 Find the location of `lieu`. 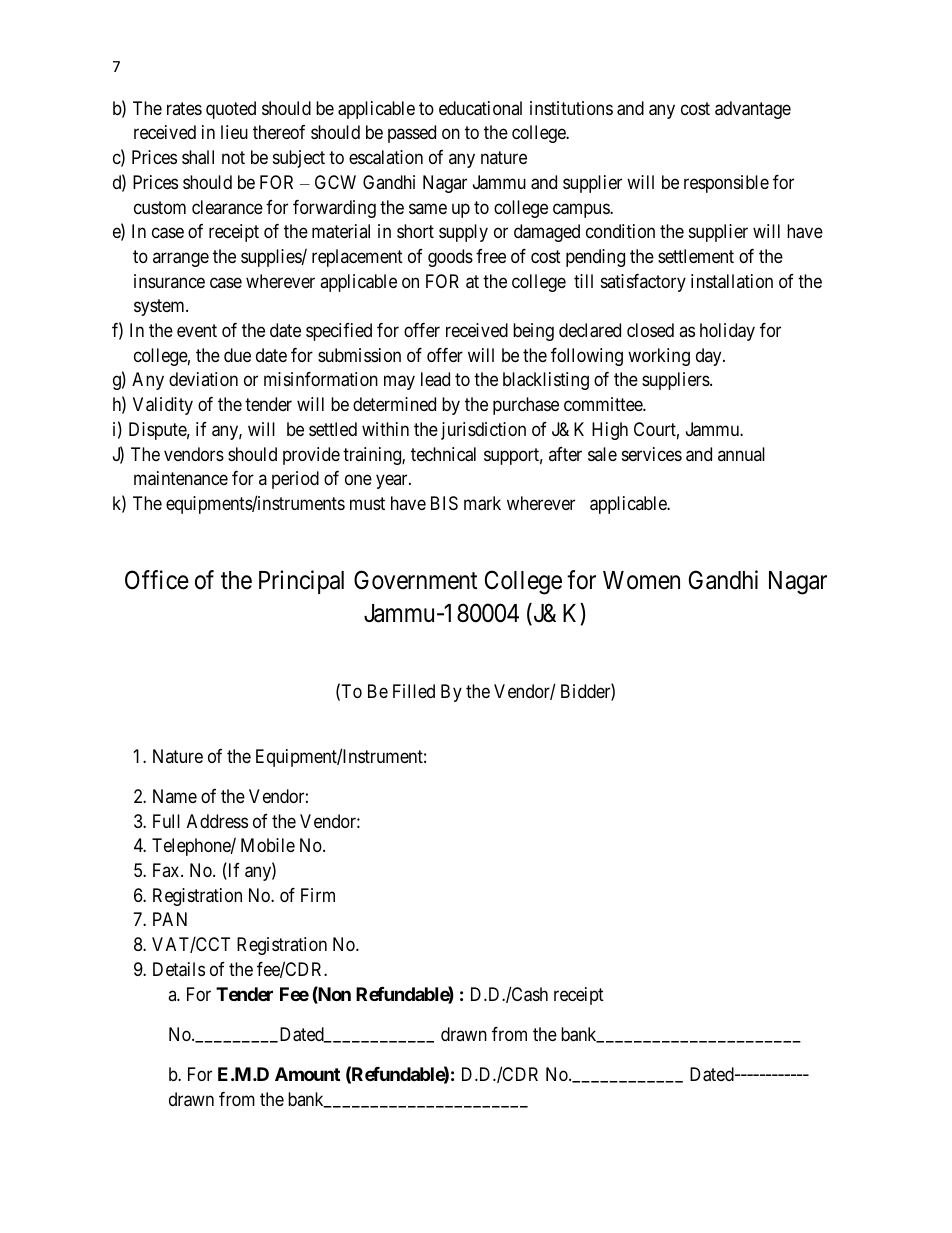

lieu is located at coordinates (234, 132).
